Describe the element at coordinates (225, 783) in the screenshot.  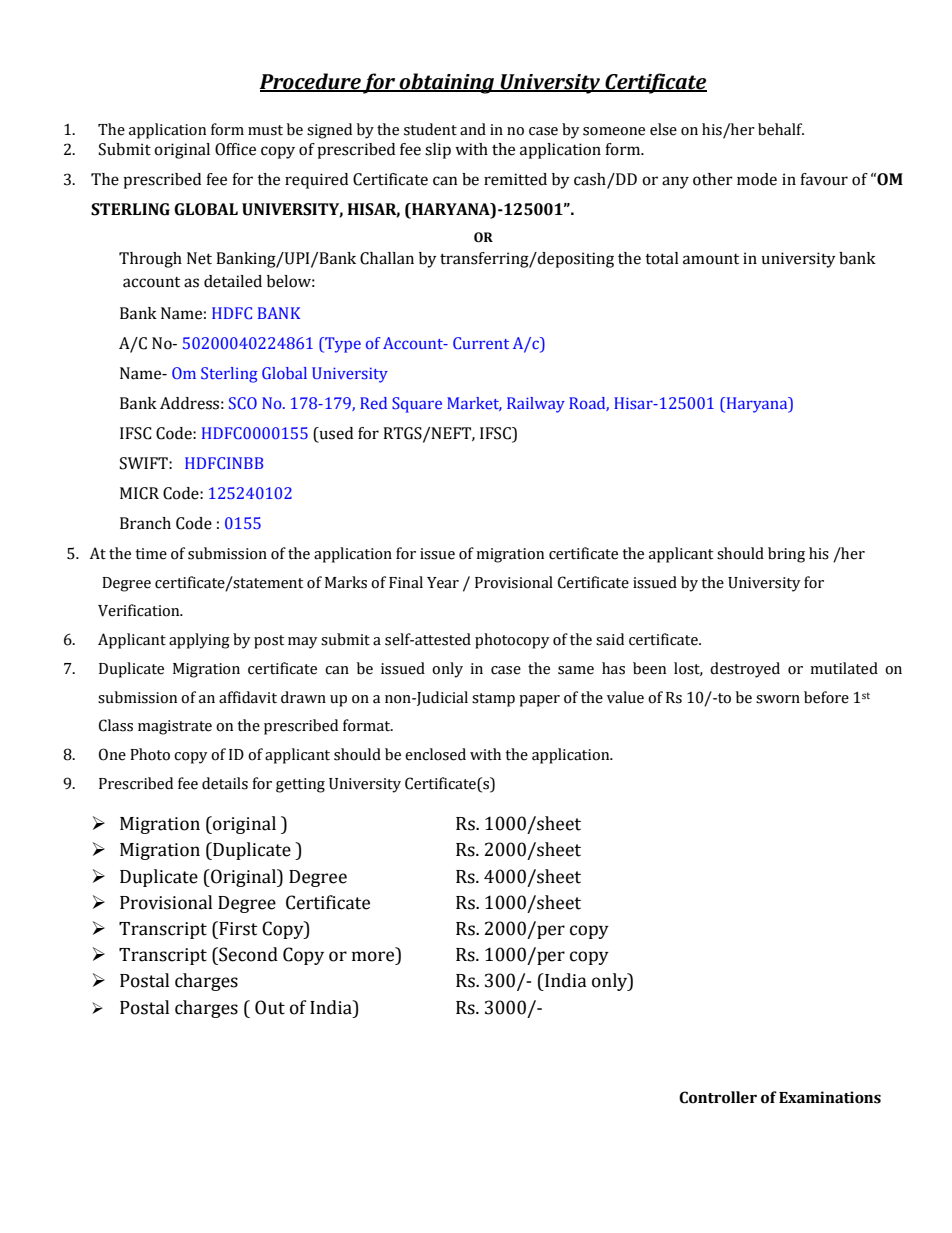
I see `details` at that location.
